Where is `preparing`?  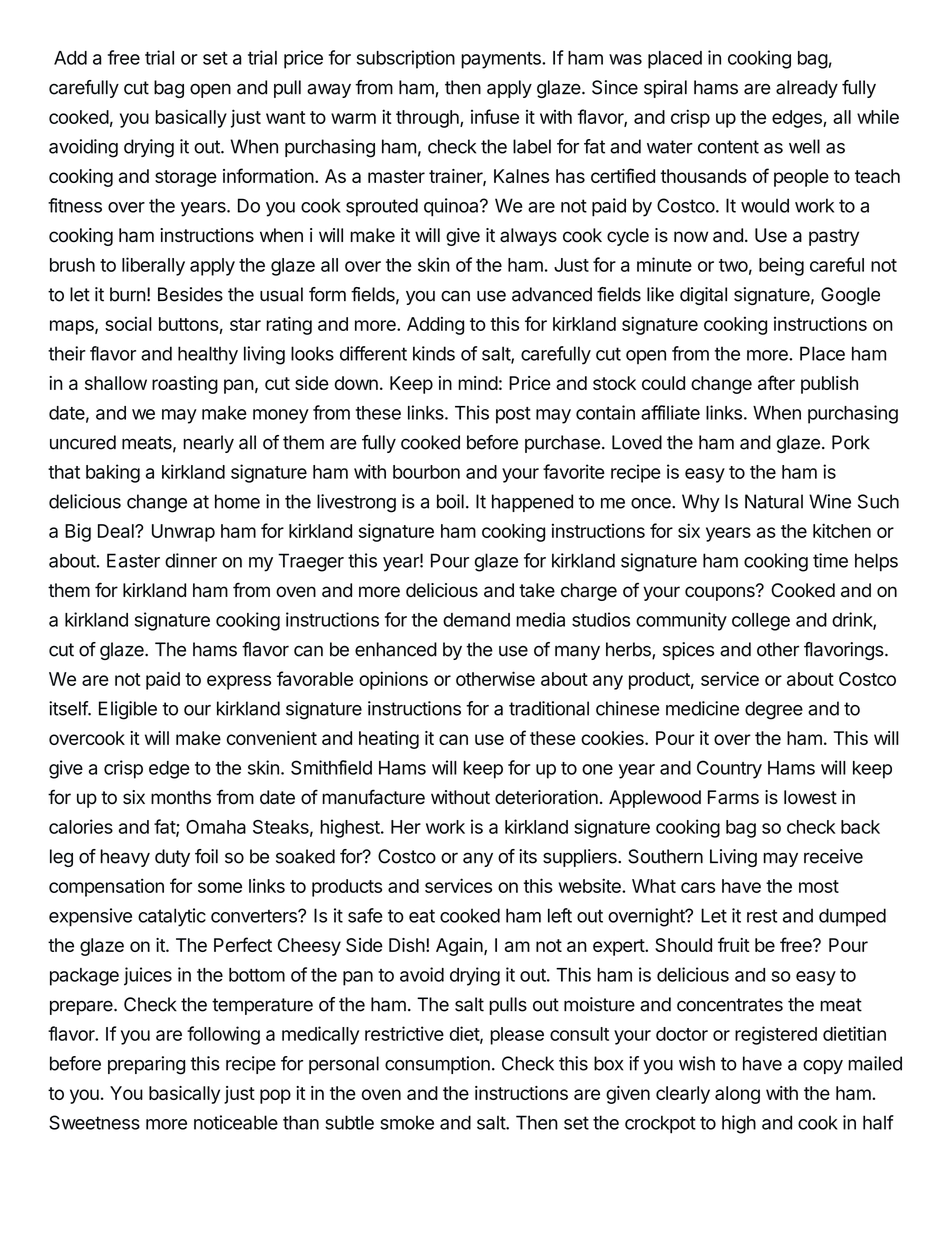 preparing is located at coordinates (146, 1065).
